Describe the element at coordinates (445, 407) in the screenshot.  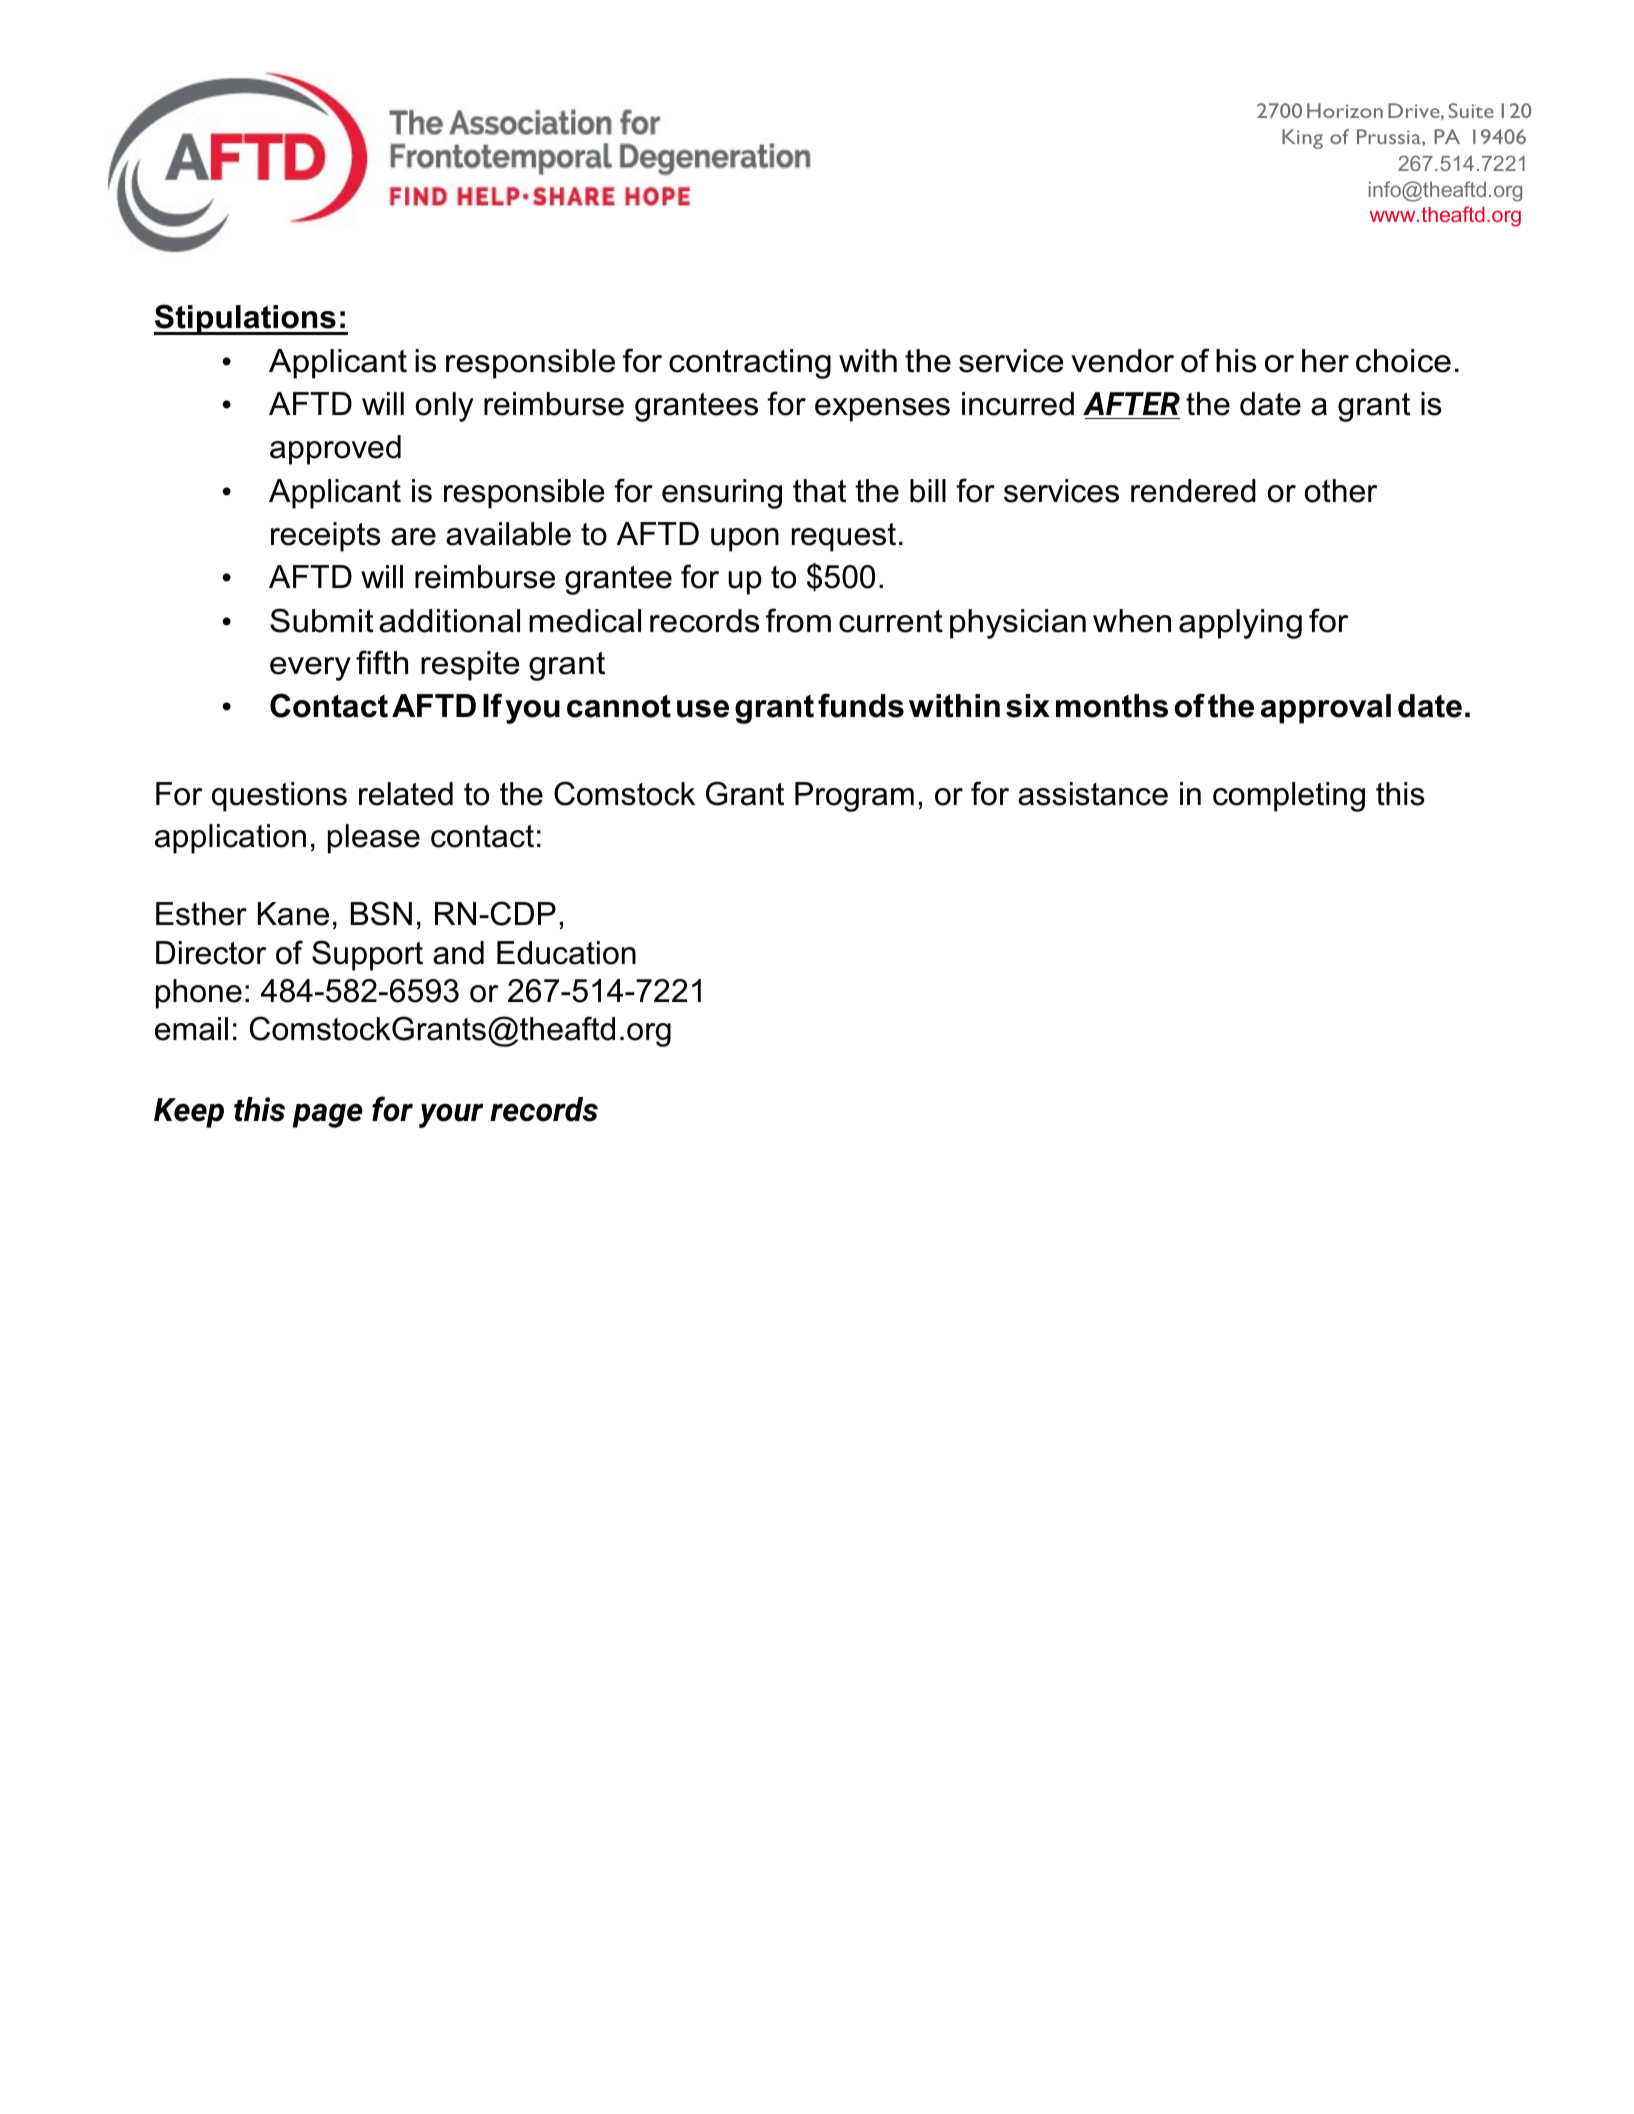
I see `only` at that location.
